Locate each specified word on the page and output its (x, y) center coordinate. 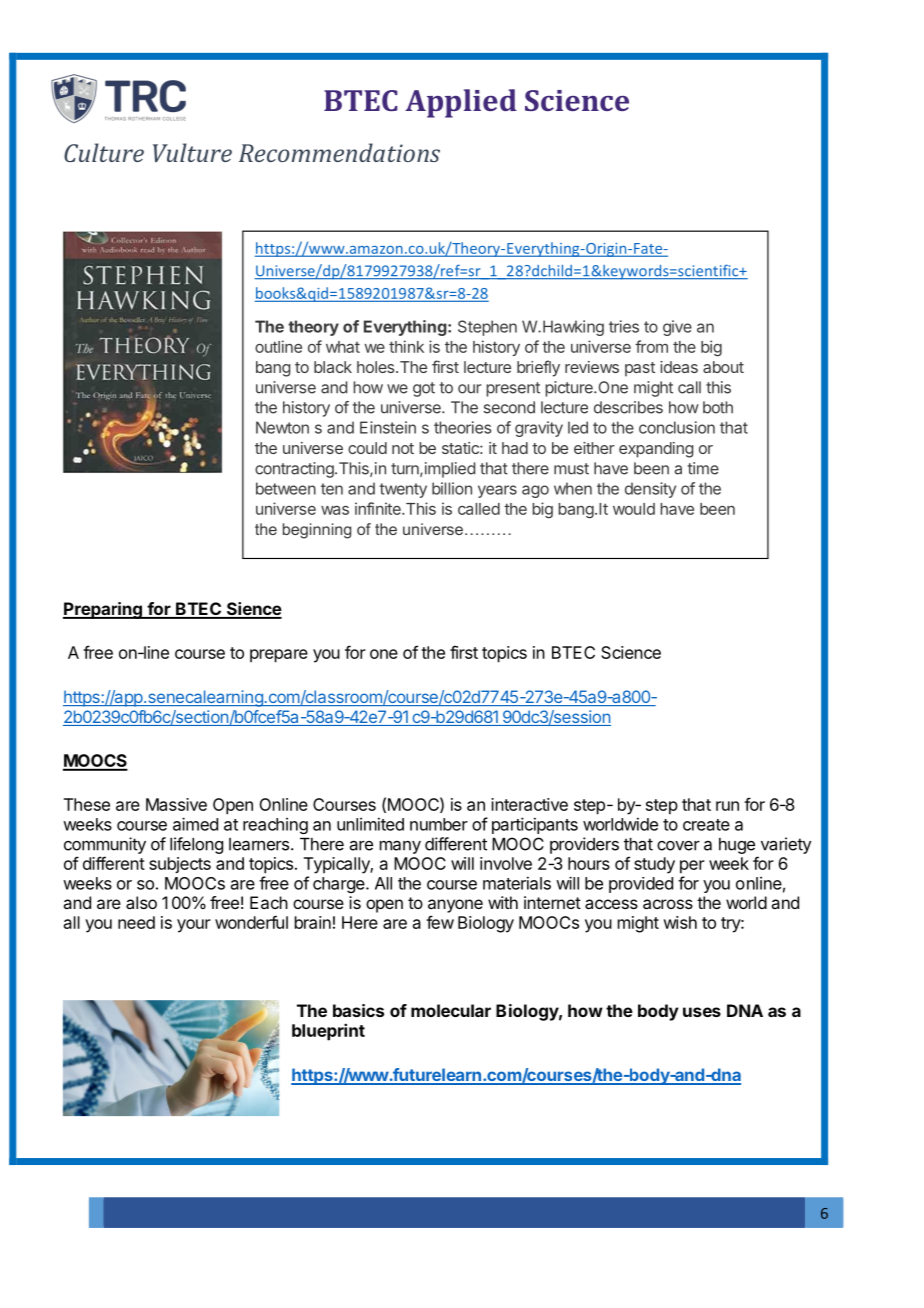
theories (462, 427)
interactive (529, 804)
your (194, 926)
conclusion (677, 427)
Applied (461, 103)
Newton (282, 427)
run (727, 806)
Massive (176, 804)
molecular (451, 1010)
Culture (104, 152)
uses (702, 1012)
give (677, 328)
